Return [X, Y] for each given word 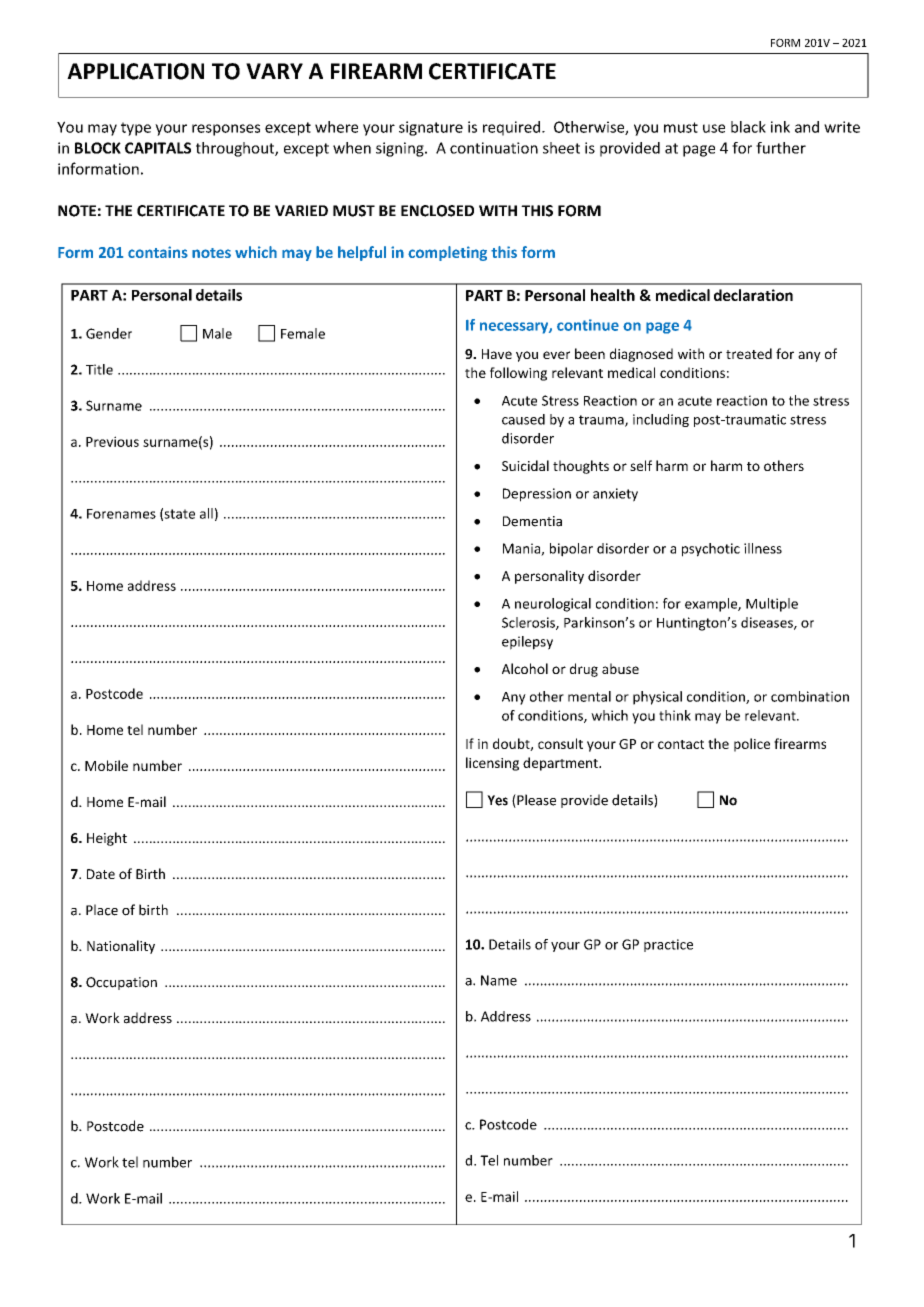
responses [226, 130]
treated [749, 353]
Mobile [106, 765]
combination [810, 696]
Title [99, 369]
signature [431, 128]
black [748, 127]
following [518, 374]
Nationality [121, 947]
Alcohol [525, 668]
